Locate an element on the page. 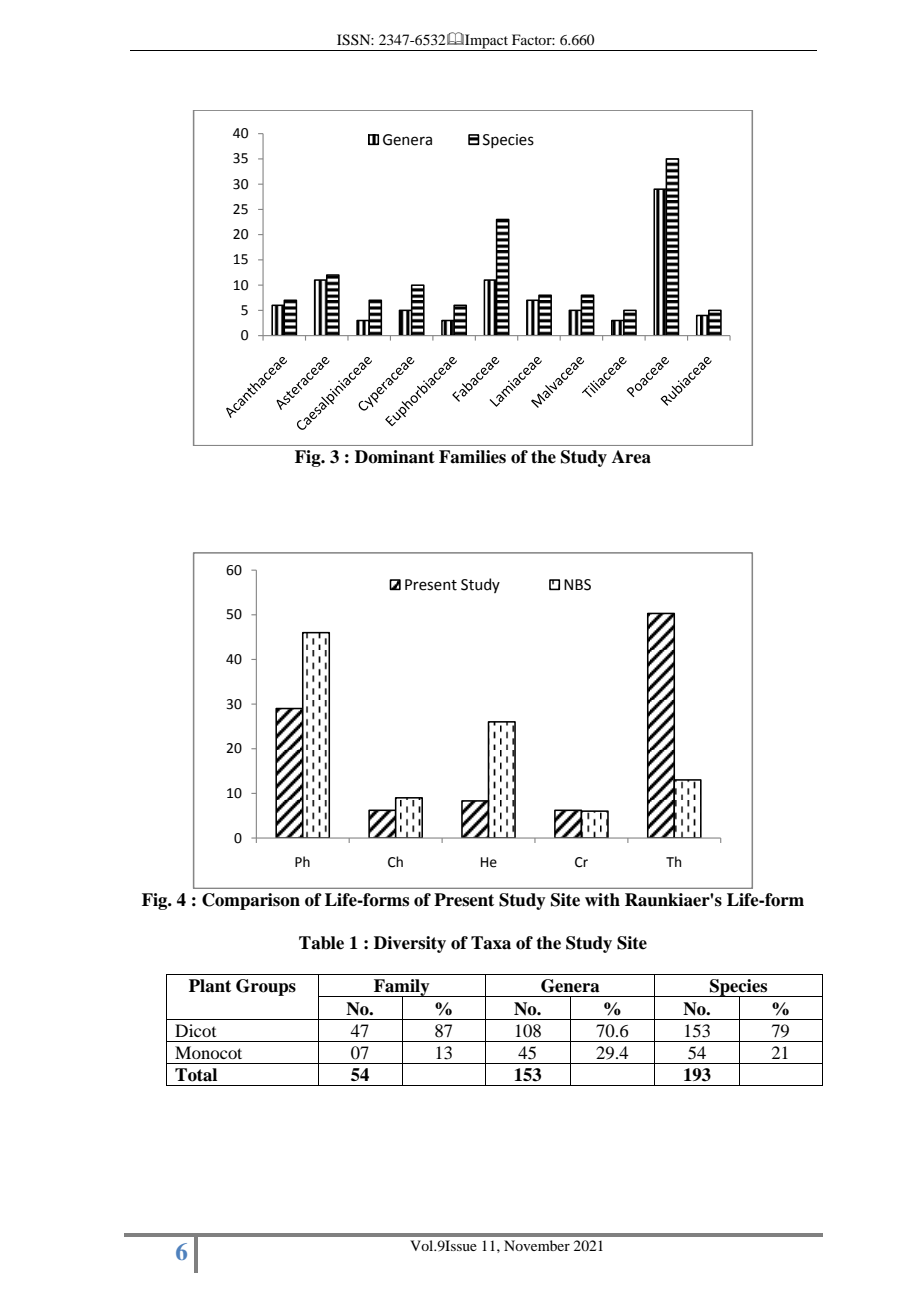 Image resolution: width=924 pixels, height=1308 pixels. Dominant is located at coordinates (395, 457).
